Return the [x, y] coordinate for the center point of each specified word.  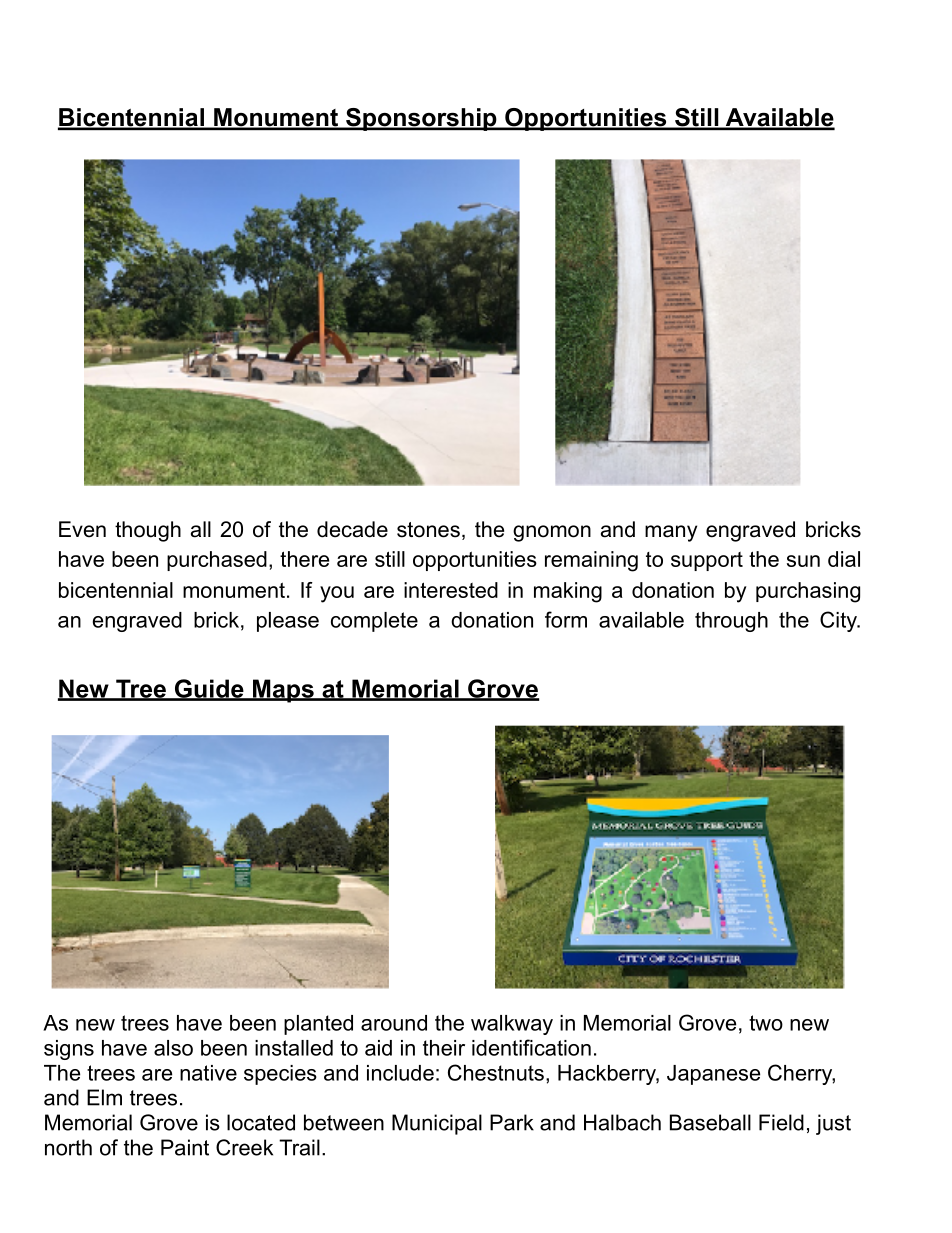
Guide [209, 689]
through [731, 622]
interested [451, 590]
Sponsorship [421, 119]
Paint [185, 1147]
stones [428, 530]
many [671, 533]
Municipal [437, 1124]
